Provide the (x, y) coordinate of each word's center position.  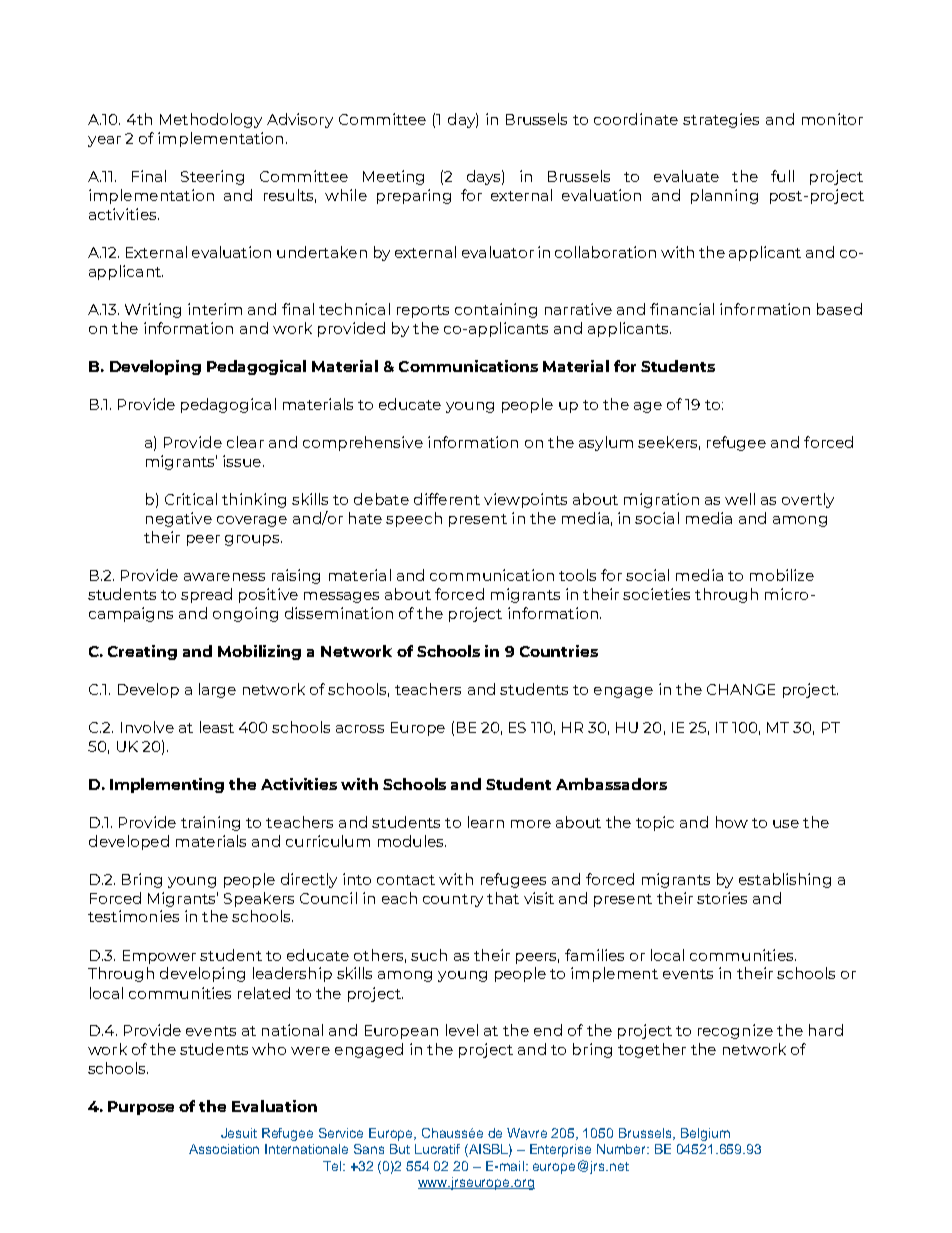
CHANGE (741, 689)
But (400, 1149)
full (782, 176)
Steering (212, 177)
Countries (559, 651)
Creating (142, 652)
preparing (414, 196)
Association (224, 1149)
